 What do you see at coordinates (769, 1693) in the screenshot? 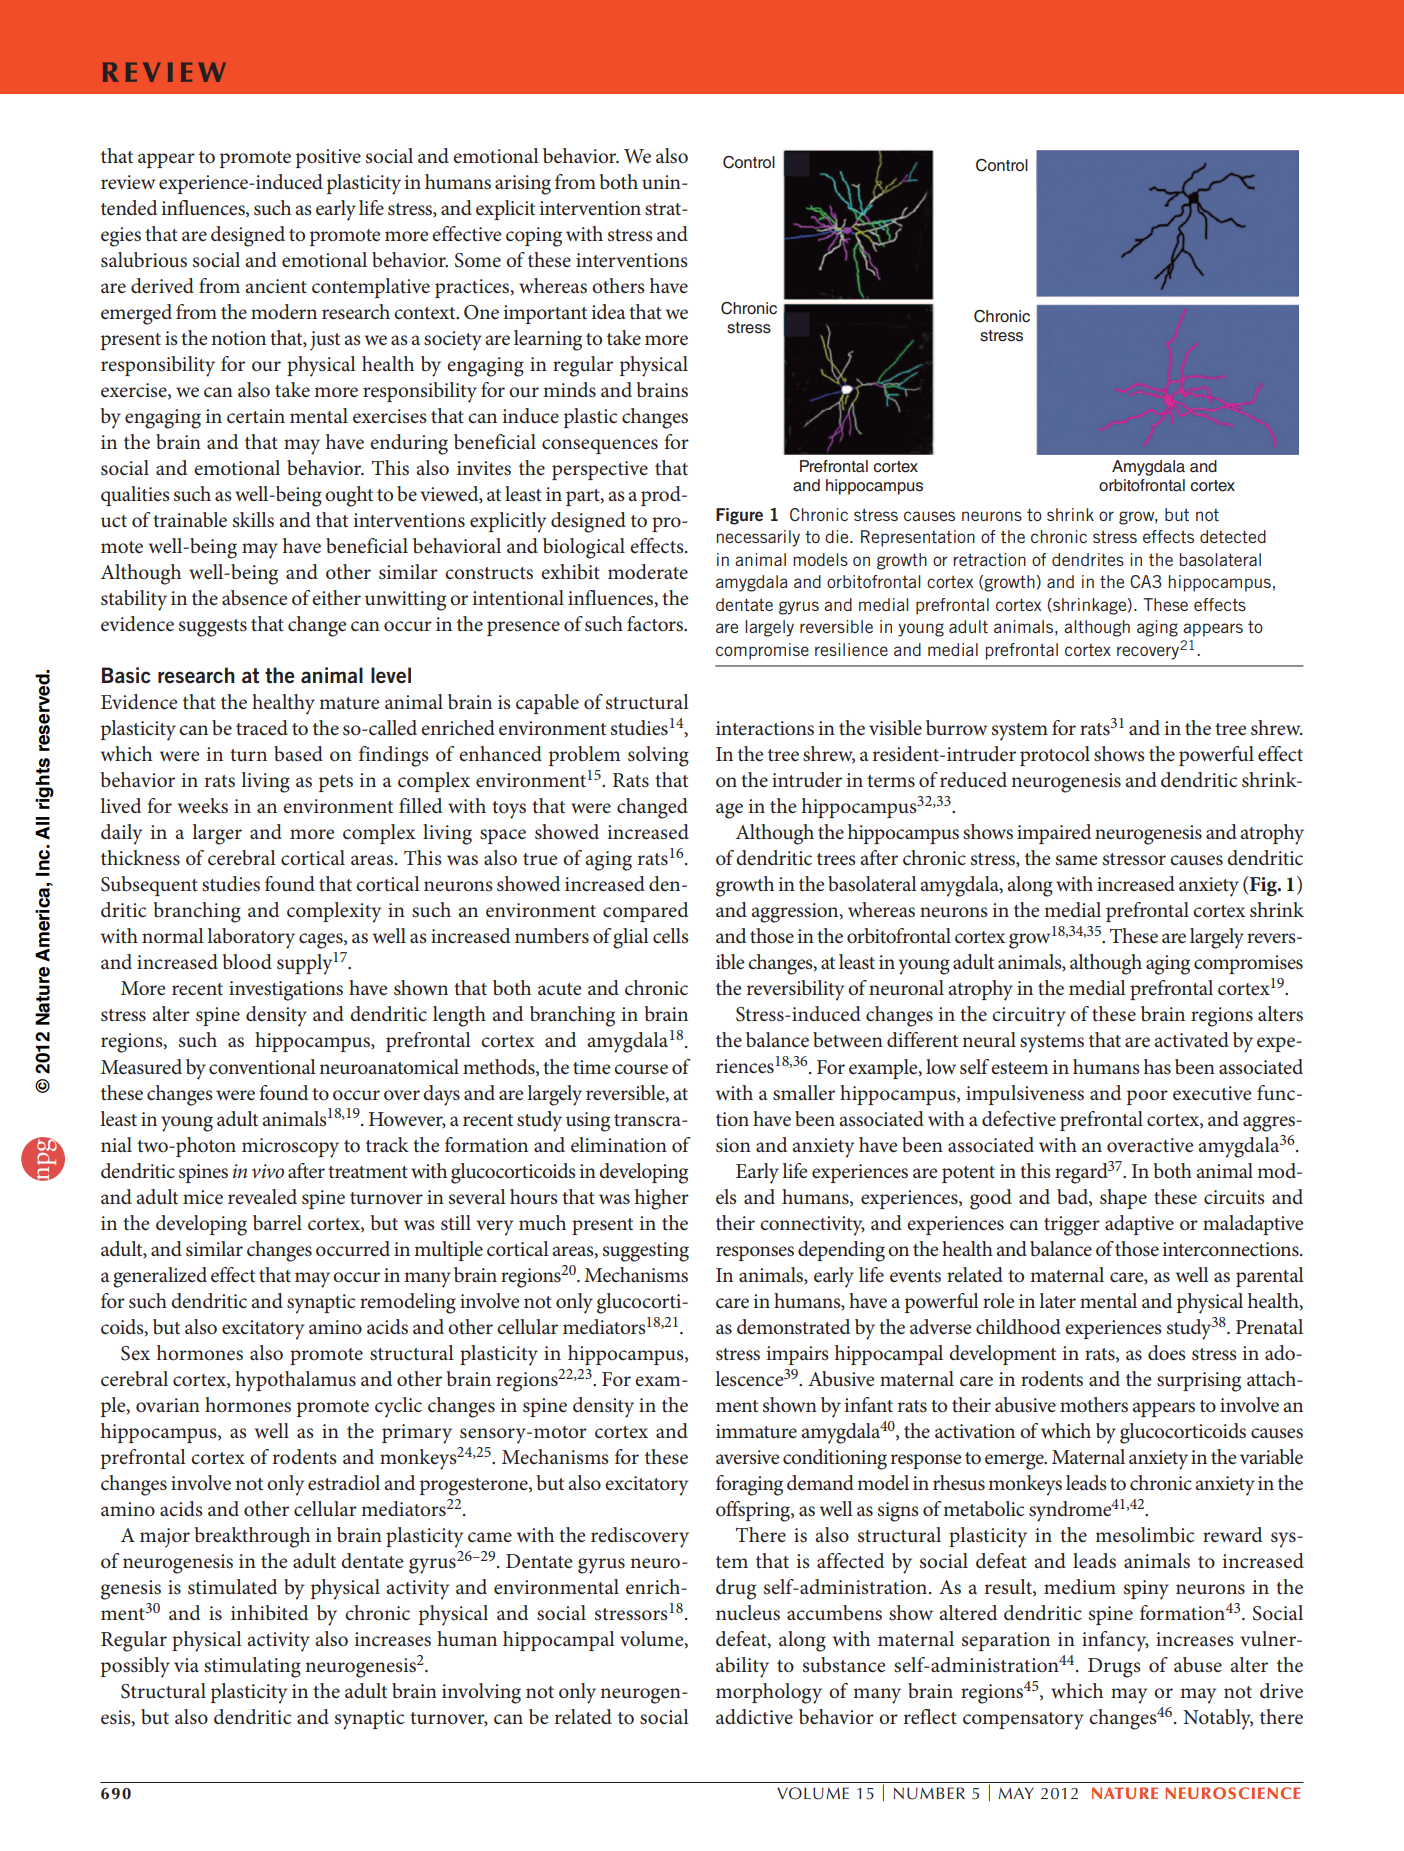
I see `morphology` at bounding box center [769, 1693].
